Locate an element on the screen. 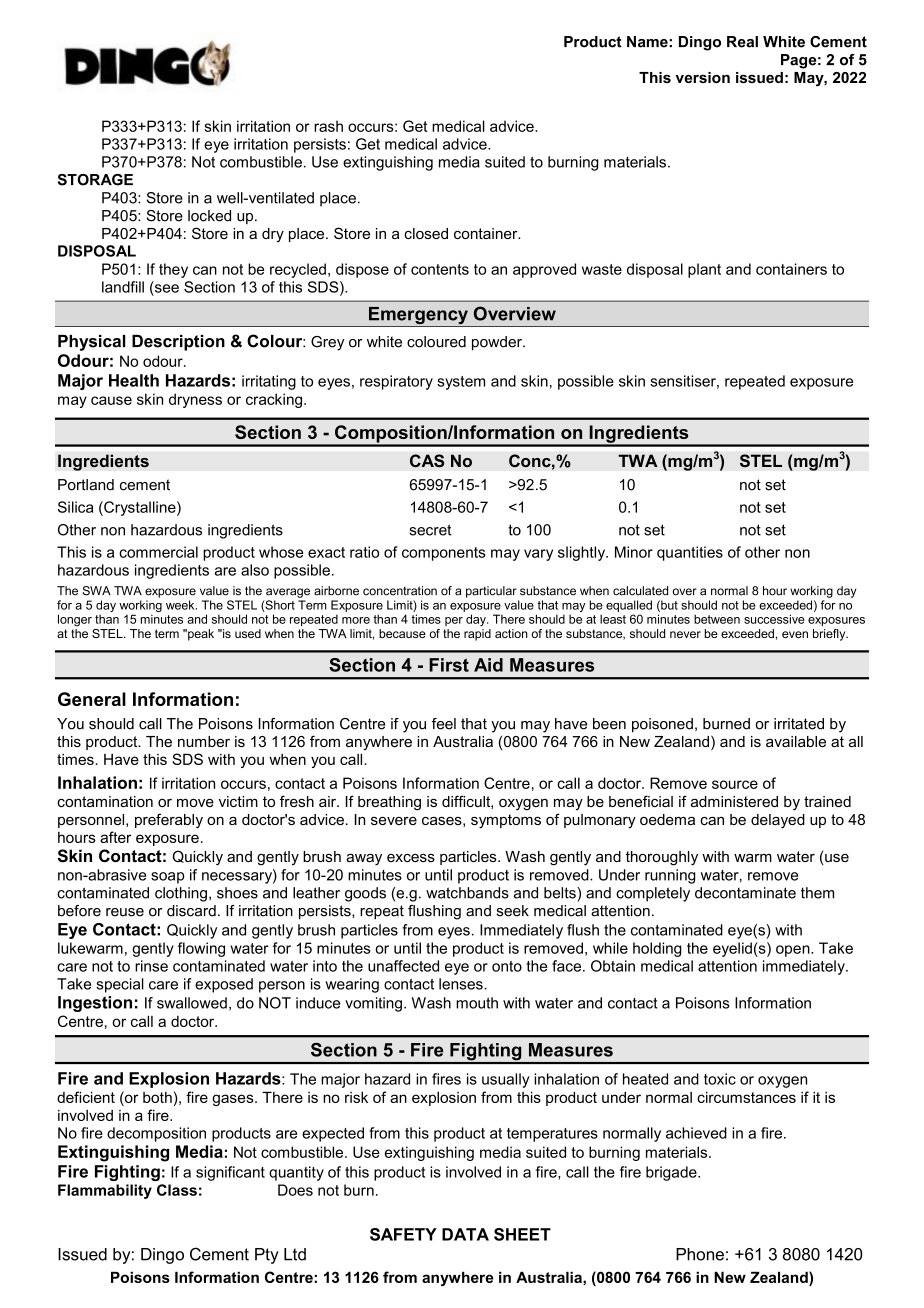  Class is located at coordinates (177, 1190).
